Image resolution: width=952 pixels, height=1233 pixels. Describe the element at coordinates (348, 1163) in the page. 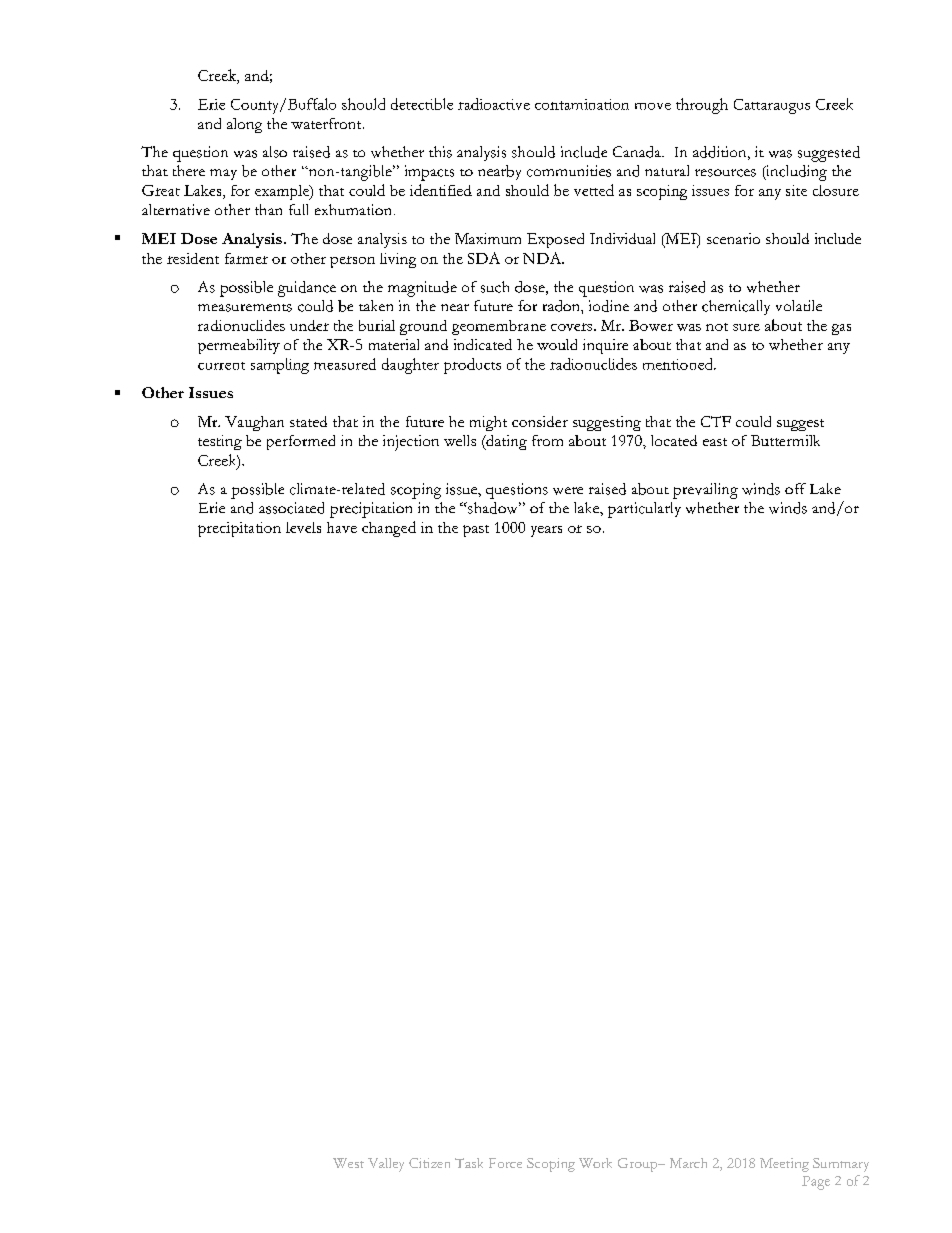

I see `West` at that location.
